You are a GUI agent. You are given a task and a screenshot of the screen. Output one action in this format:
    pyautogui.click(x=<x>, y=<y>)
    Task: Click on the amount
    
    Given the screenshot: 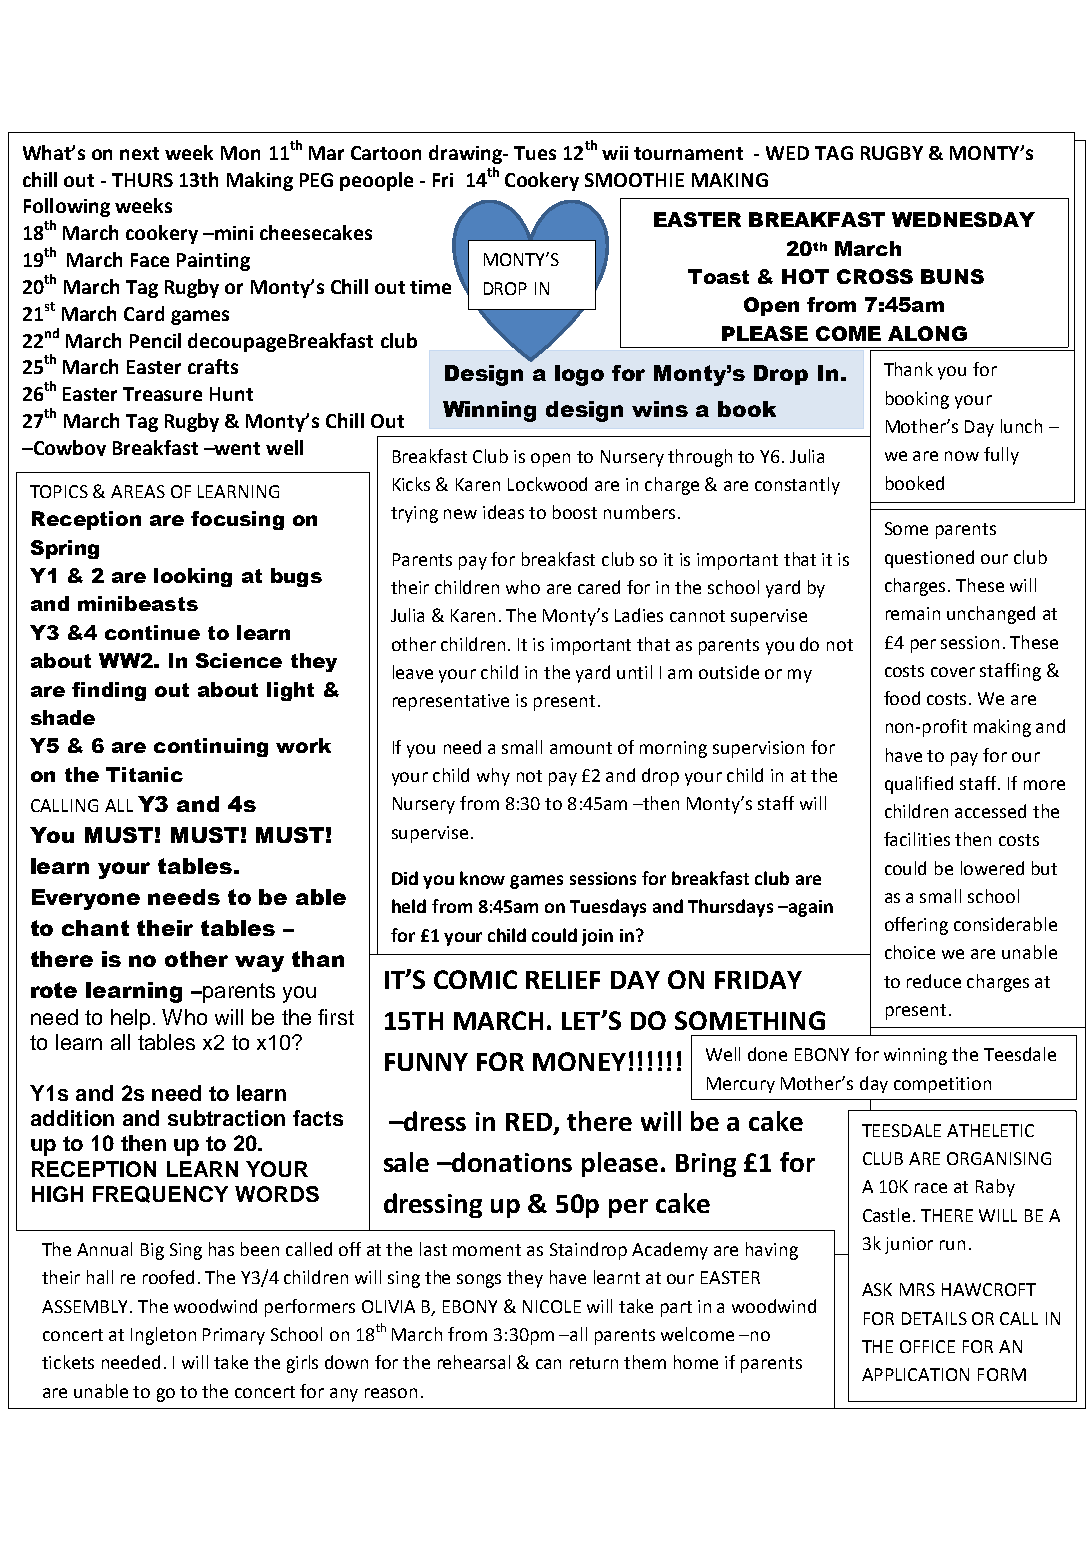 What is the action you would take?
    pyautogui.click(x=581, y=748)
